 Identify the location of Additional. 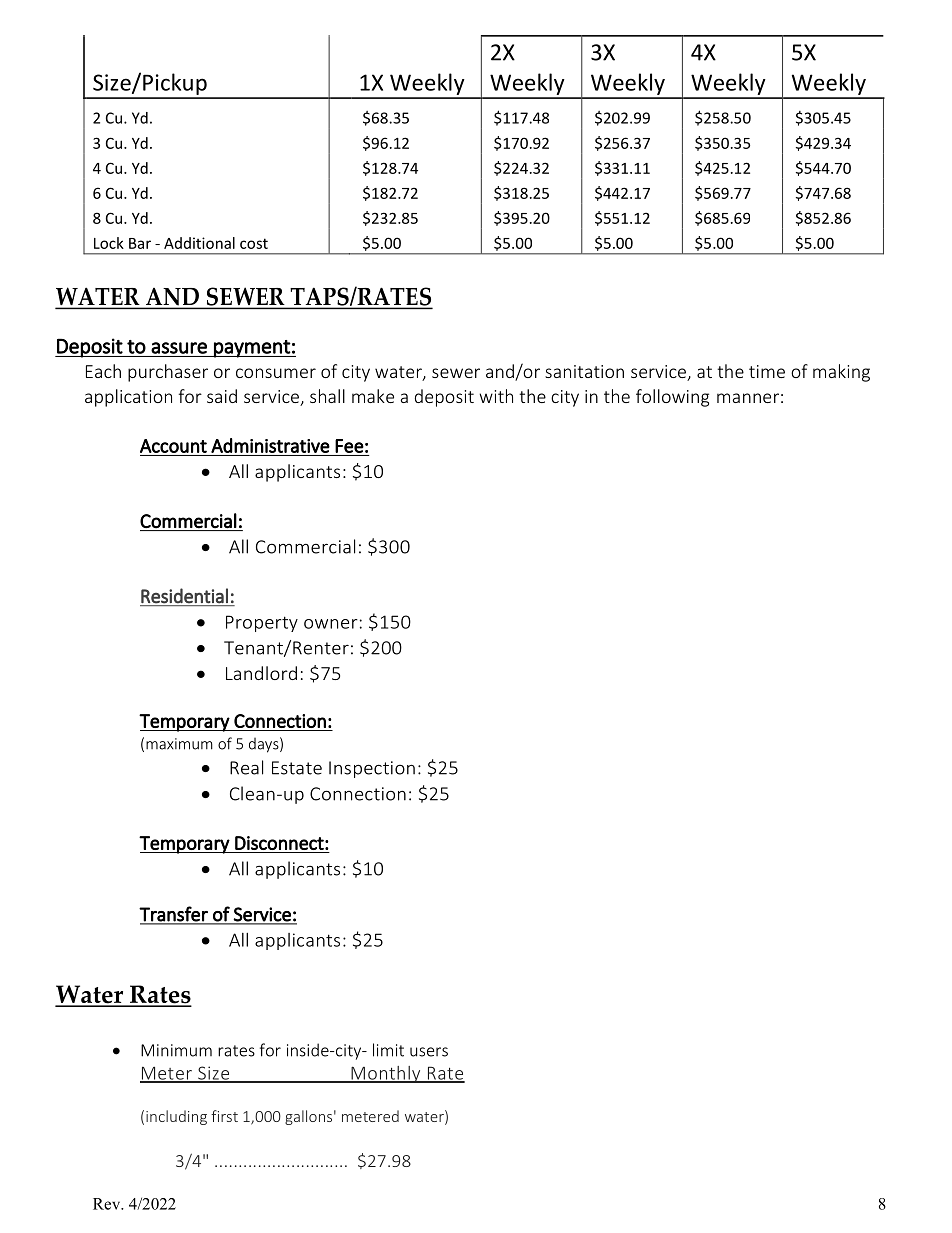
(199, 243).
